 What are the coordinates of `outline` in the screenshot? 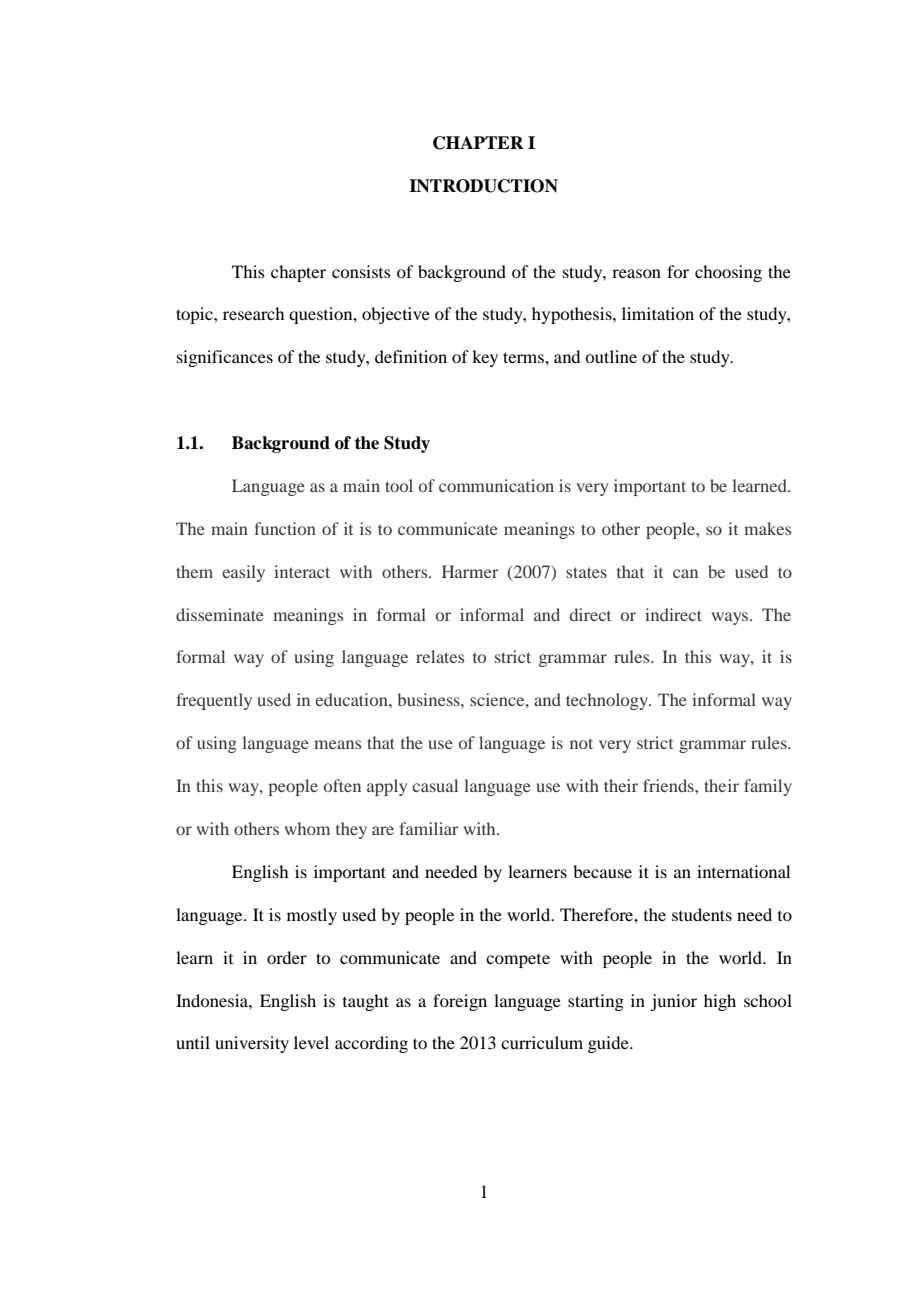 It's located at (611, 356).
